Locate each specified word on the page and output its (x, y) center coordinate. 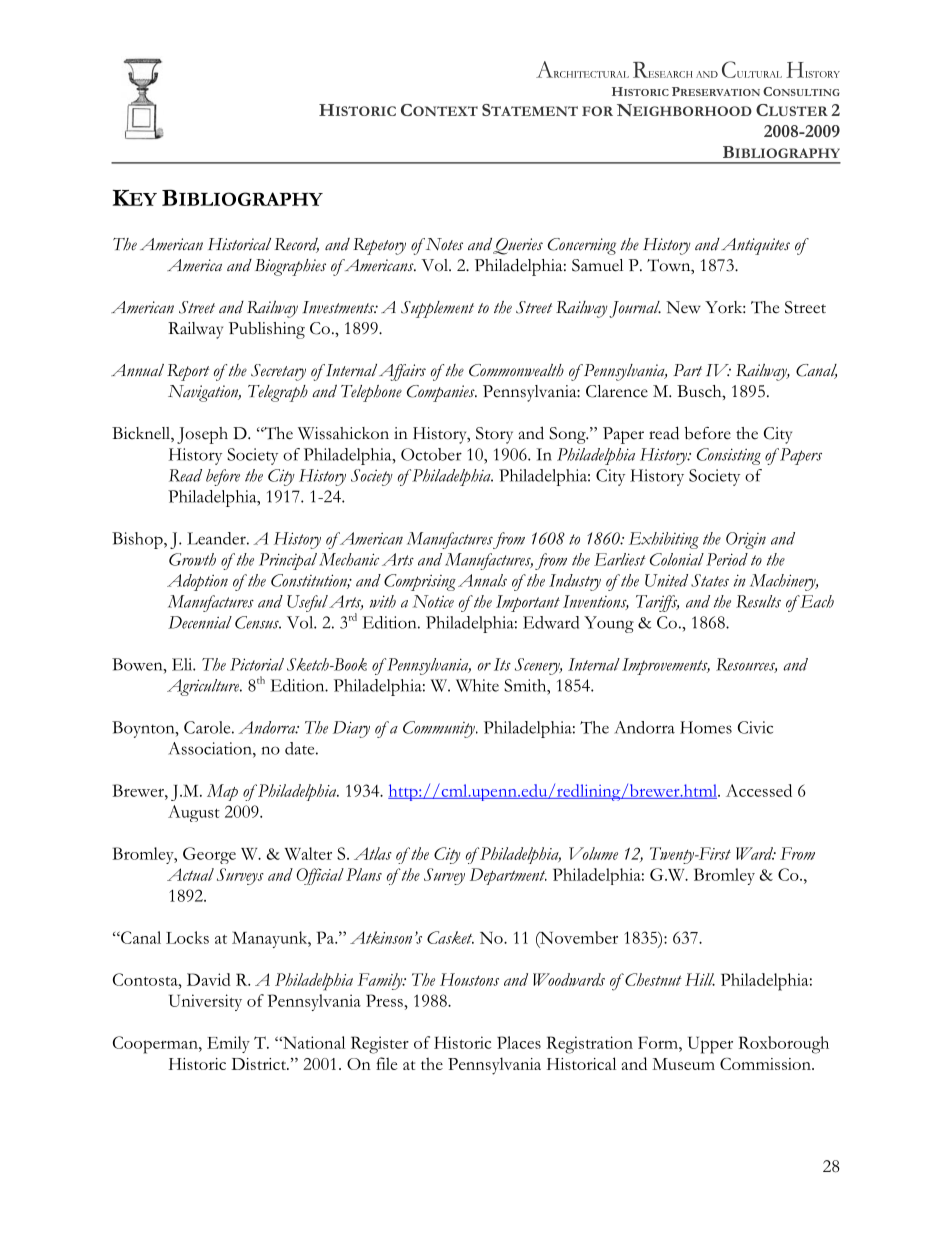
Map (222, 792)
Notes (443, 244)
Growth (192, 559)
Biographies (290, 267)
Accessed (759, 790)
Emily (228, 1044)
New (683, 307)
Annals (482, 580)
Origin (746, 540)
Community (440, 729)
